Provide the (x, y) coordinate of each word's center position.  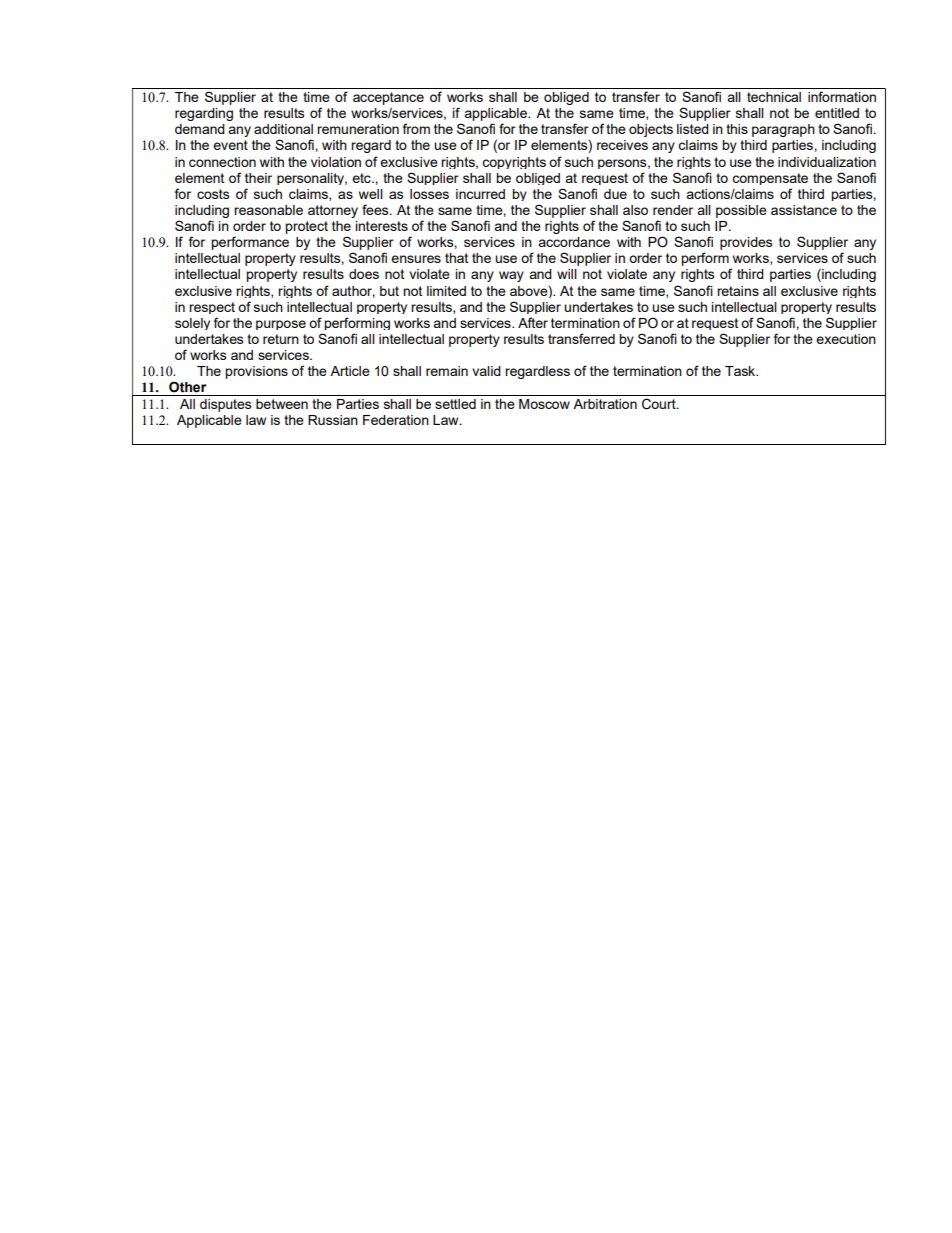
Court (660, 404)
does (364, 274)
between (282, 404)
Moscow (544, 404)
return (281, 339)
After (533, 322)
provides (746, 243)
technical (774, 97)
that (456, 258)
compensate (770, 179)
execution (846, 339)
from (416, 128)
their (258, 178)
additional (283, 129)
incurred (480, 194)
